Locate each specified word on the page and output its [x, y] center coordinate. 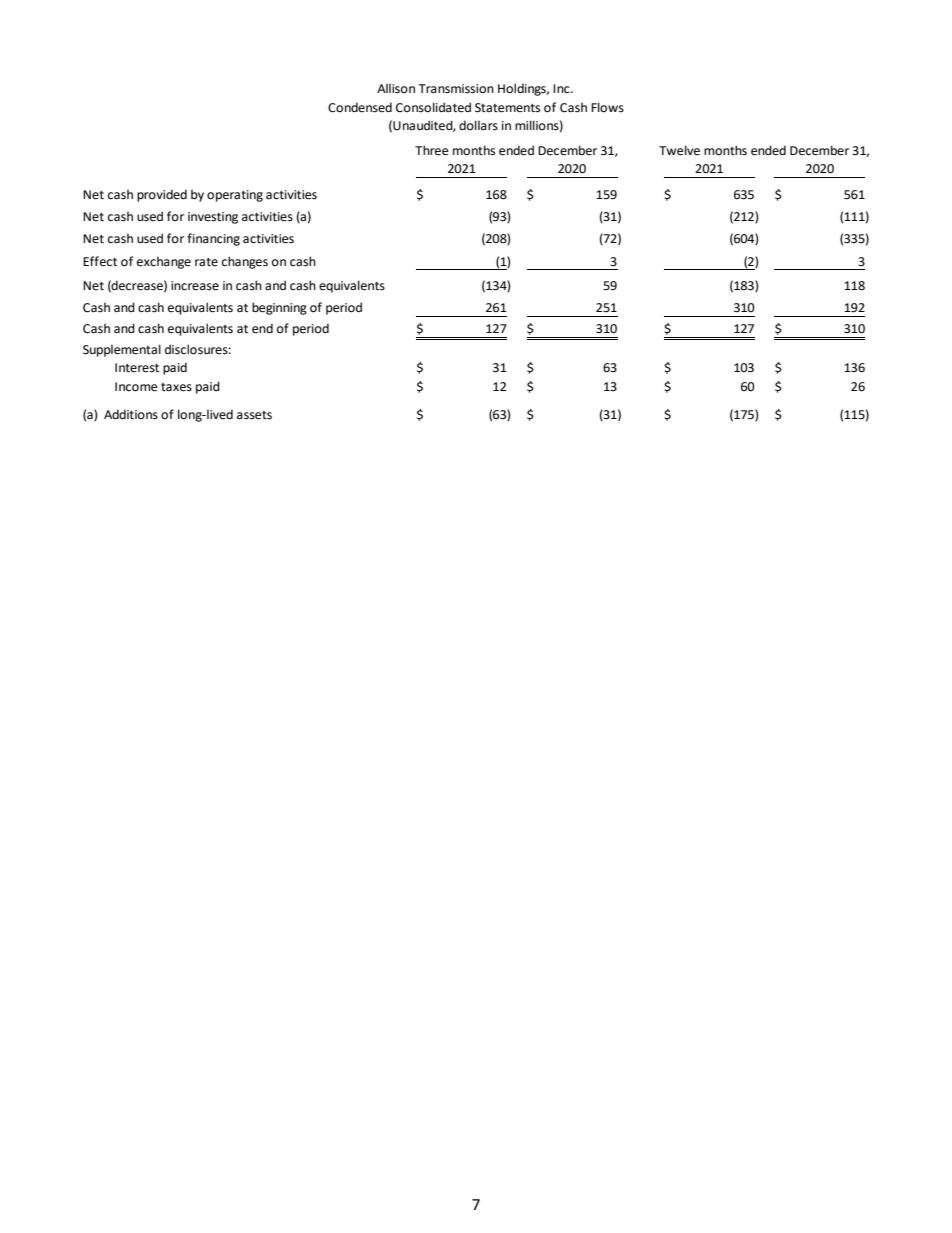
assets [254, 415]
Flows [607, 107]
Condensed [360, 107]
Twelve [679, 150]
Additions [131, 414]
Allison [396, 89]
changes [245, 262]
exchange [164, 263]
